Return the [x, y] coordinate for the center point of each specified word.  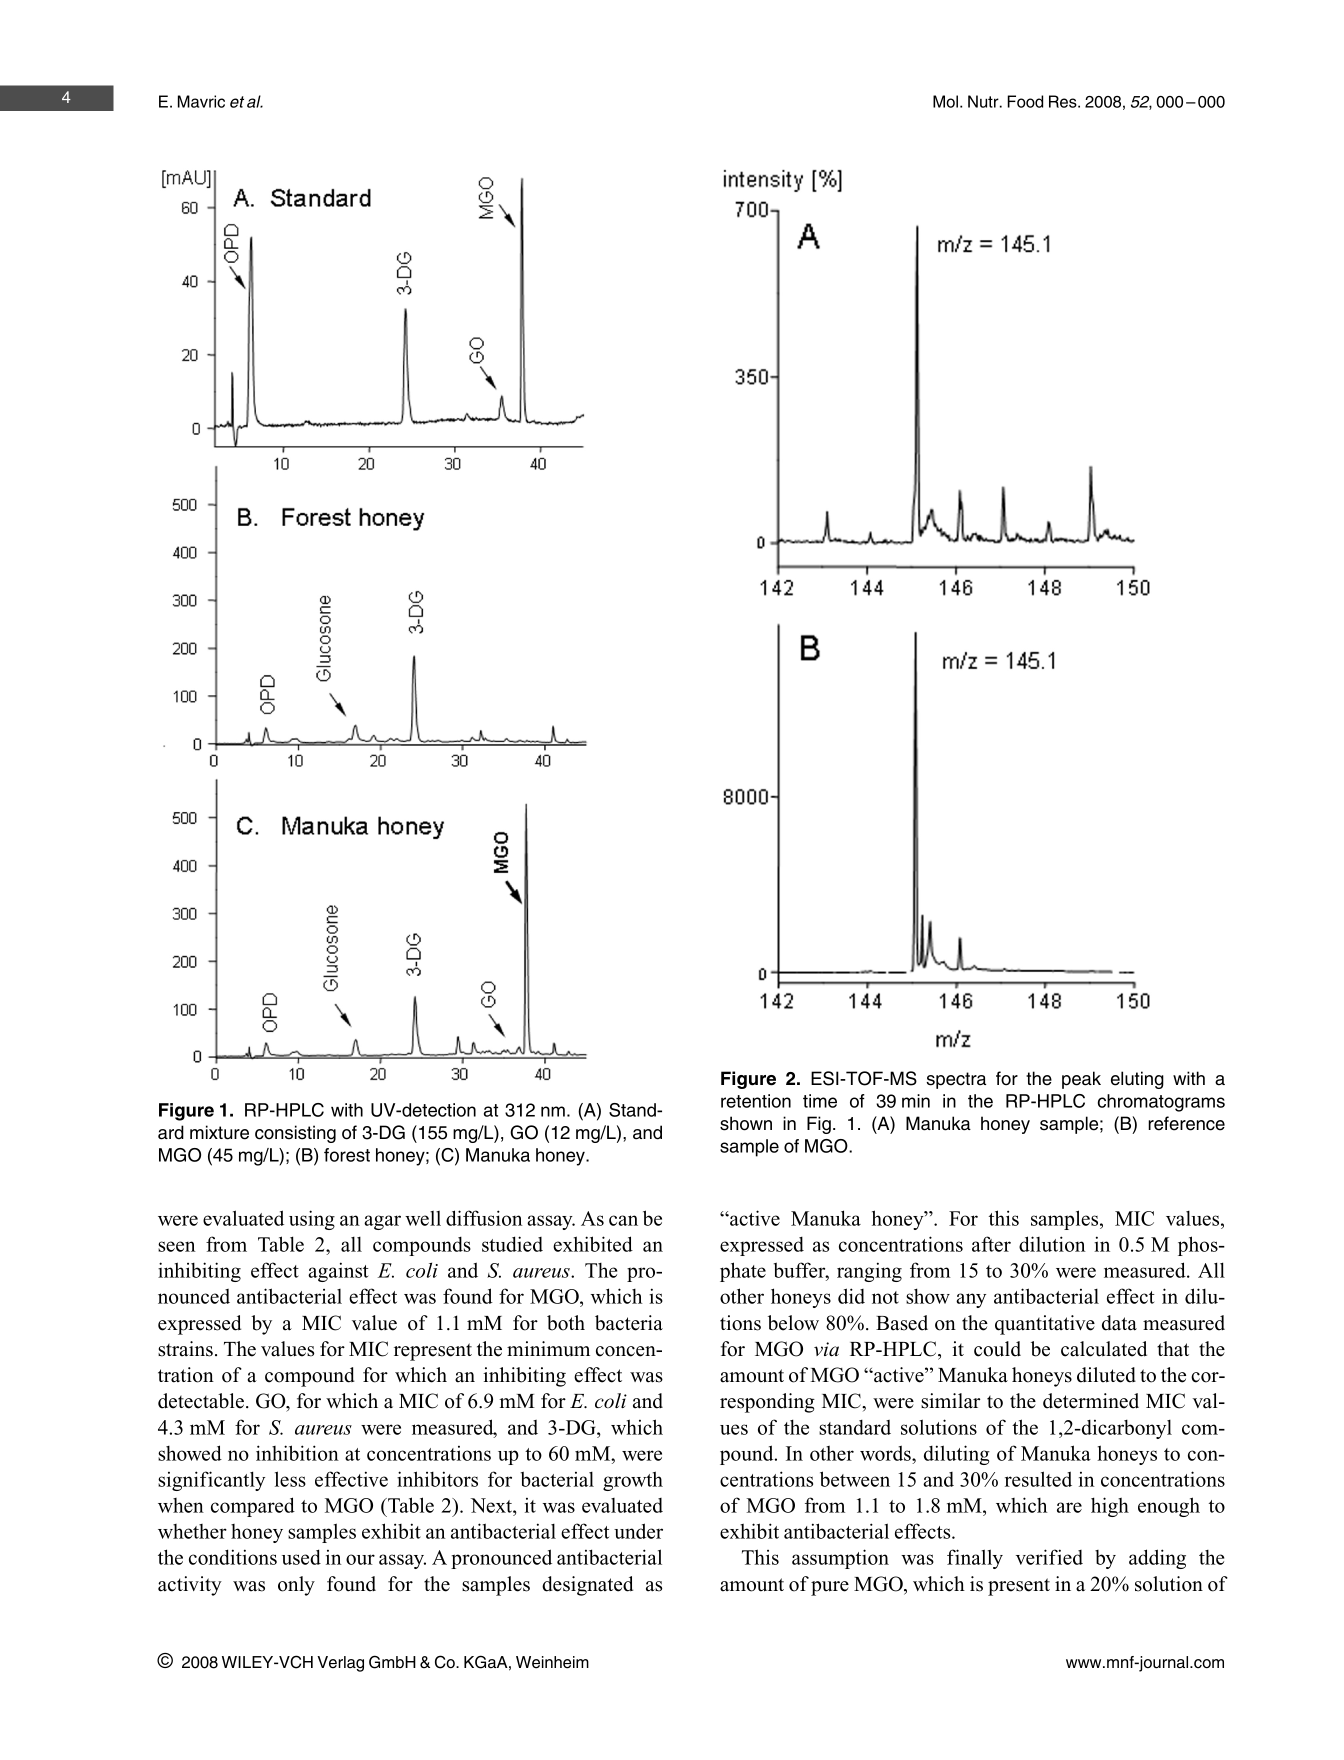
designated [587, 1586]
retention [756, 1101]
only [296, 1586]
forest [347, 1155]
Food [1025, 101]
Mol [945, 101]
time [820, 1101]
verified [1049, 1557]
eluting [1137, 1080]
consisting [295, 1134]
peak [1081, 1080]
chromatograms [1161, 1103]
